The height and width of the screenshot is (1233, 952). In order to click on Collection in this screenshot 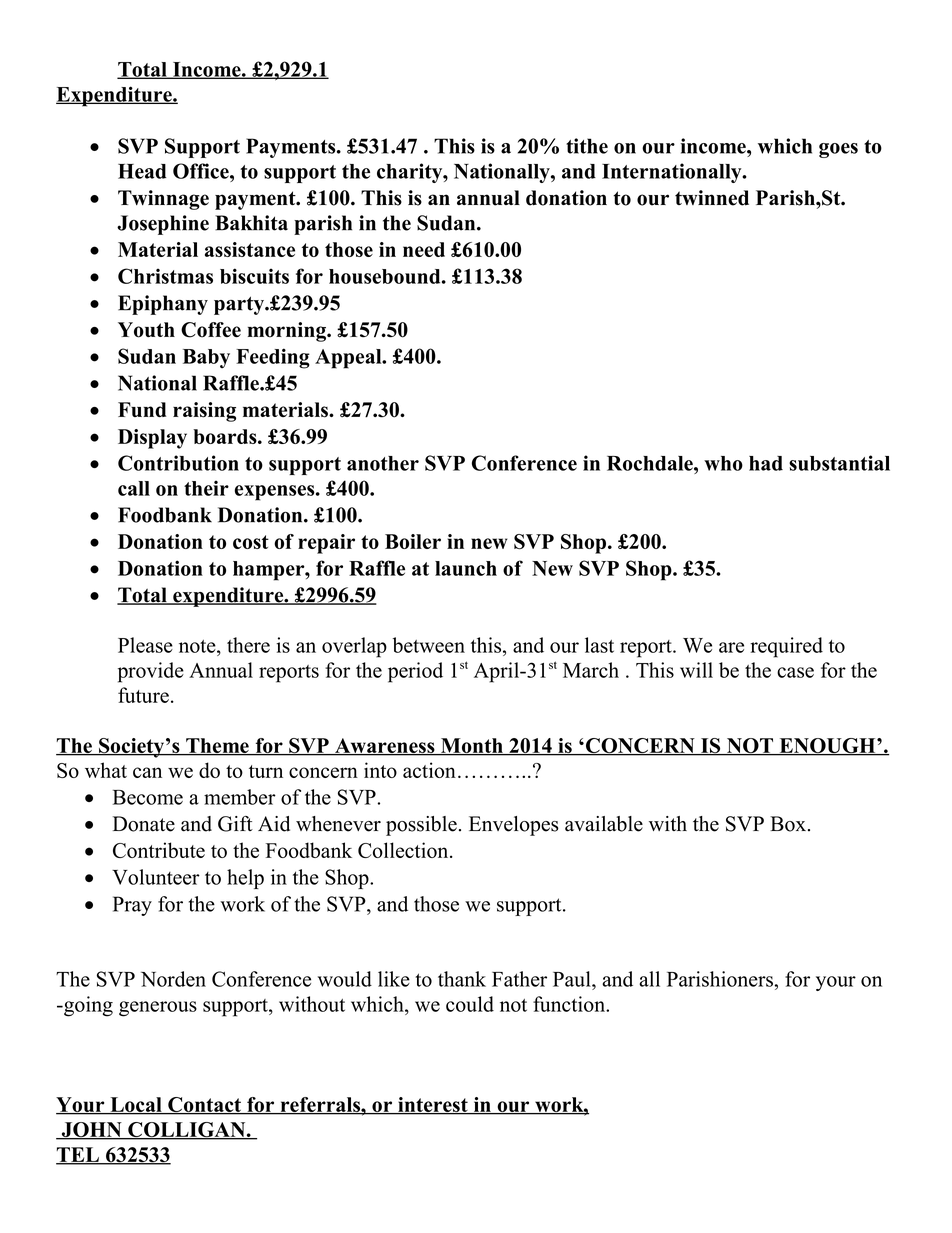, I will do `click(404, 850)`.
